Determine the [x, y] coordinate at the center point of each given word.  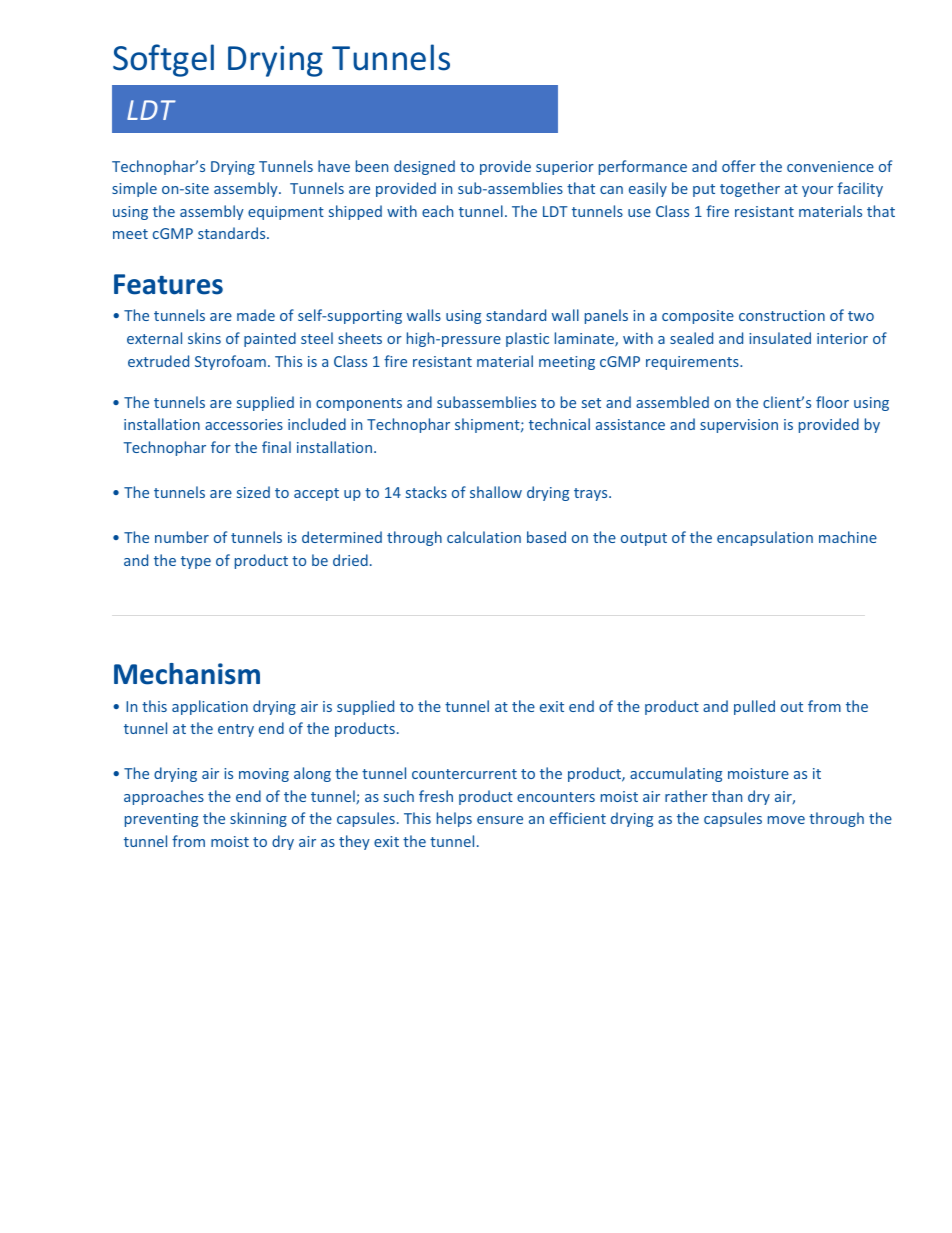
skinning [258, 819]
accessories [244, 424]
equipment [286, 213]
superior [565, 168]
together [750, 189]
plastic [527, 339]
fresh [436, 796]
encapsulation [765, 538]
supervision [739, 426]
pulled [754, 707]
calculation [484, 537]
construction [782, 315]
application [210, 707]
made [256, 315]
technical [559, 424]
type [196, 562]
